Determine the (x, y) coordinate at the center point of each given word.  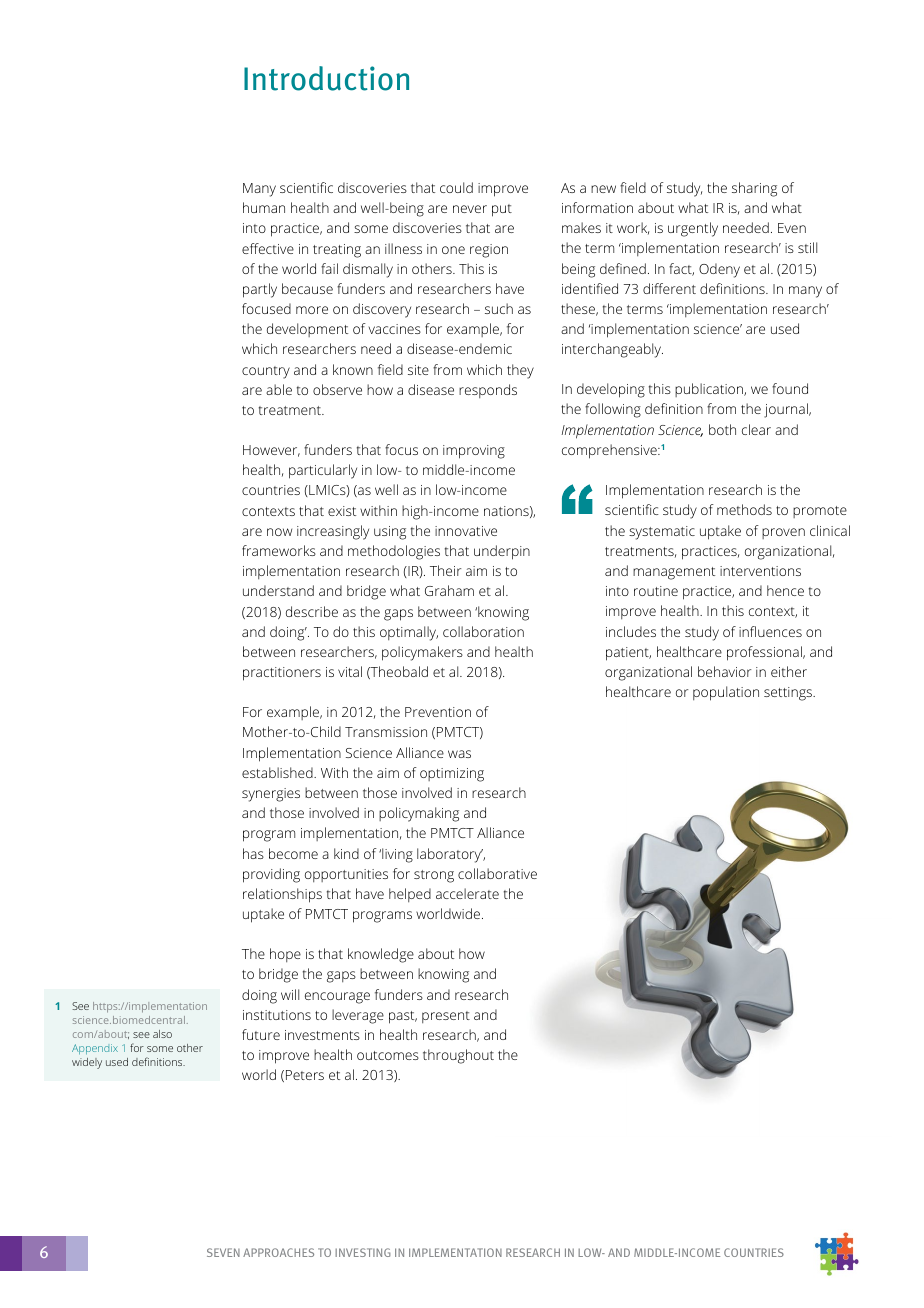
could (456, 187)
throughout (458, 1056)
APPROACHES (278, 1252)
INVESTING (363, 1252)
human (264, 207)
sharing (754, 189)
